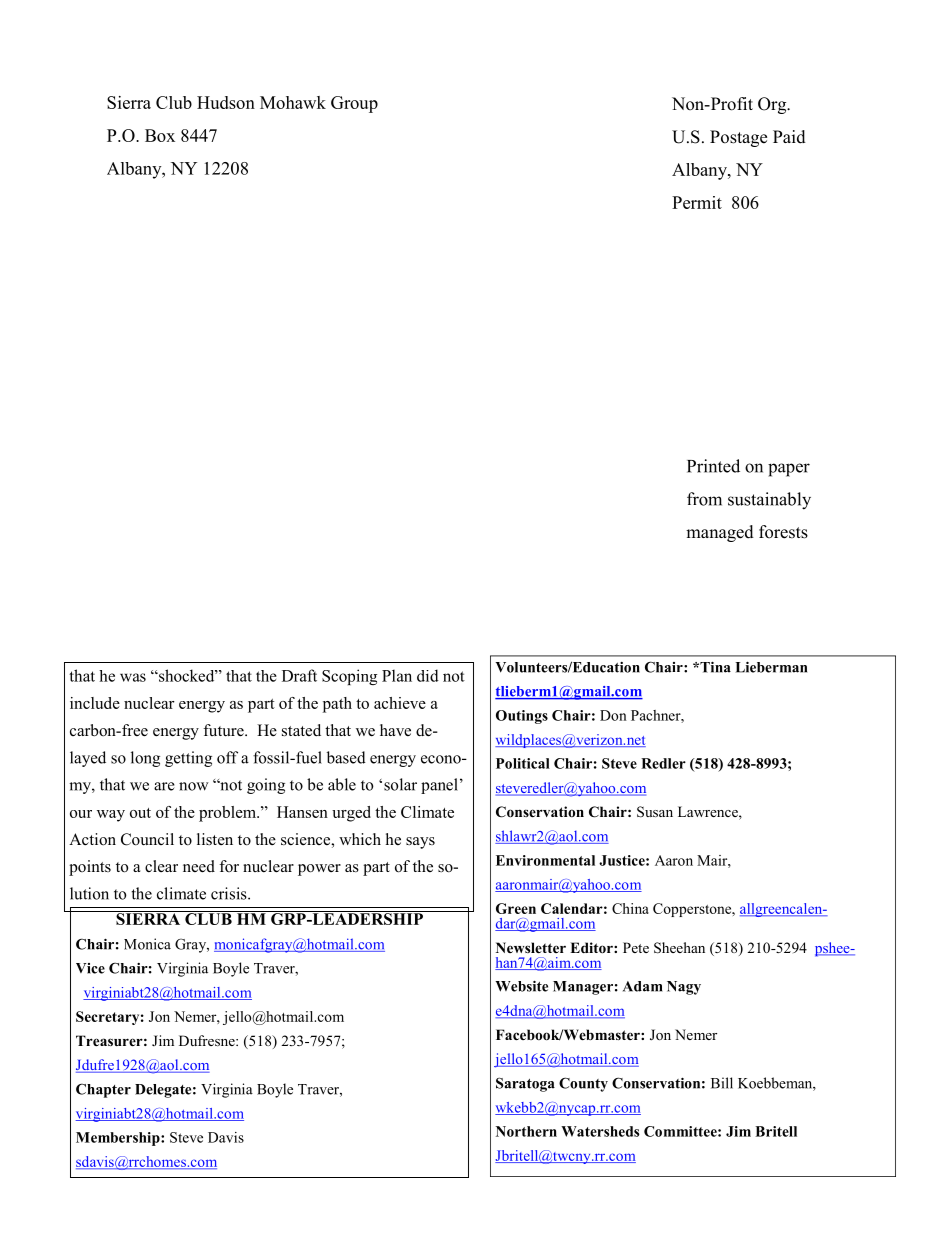  What do you see at coordinates (119, 1139) in the screenshot?
I see `Membership` at bounding box center [119, 1139].
